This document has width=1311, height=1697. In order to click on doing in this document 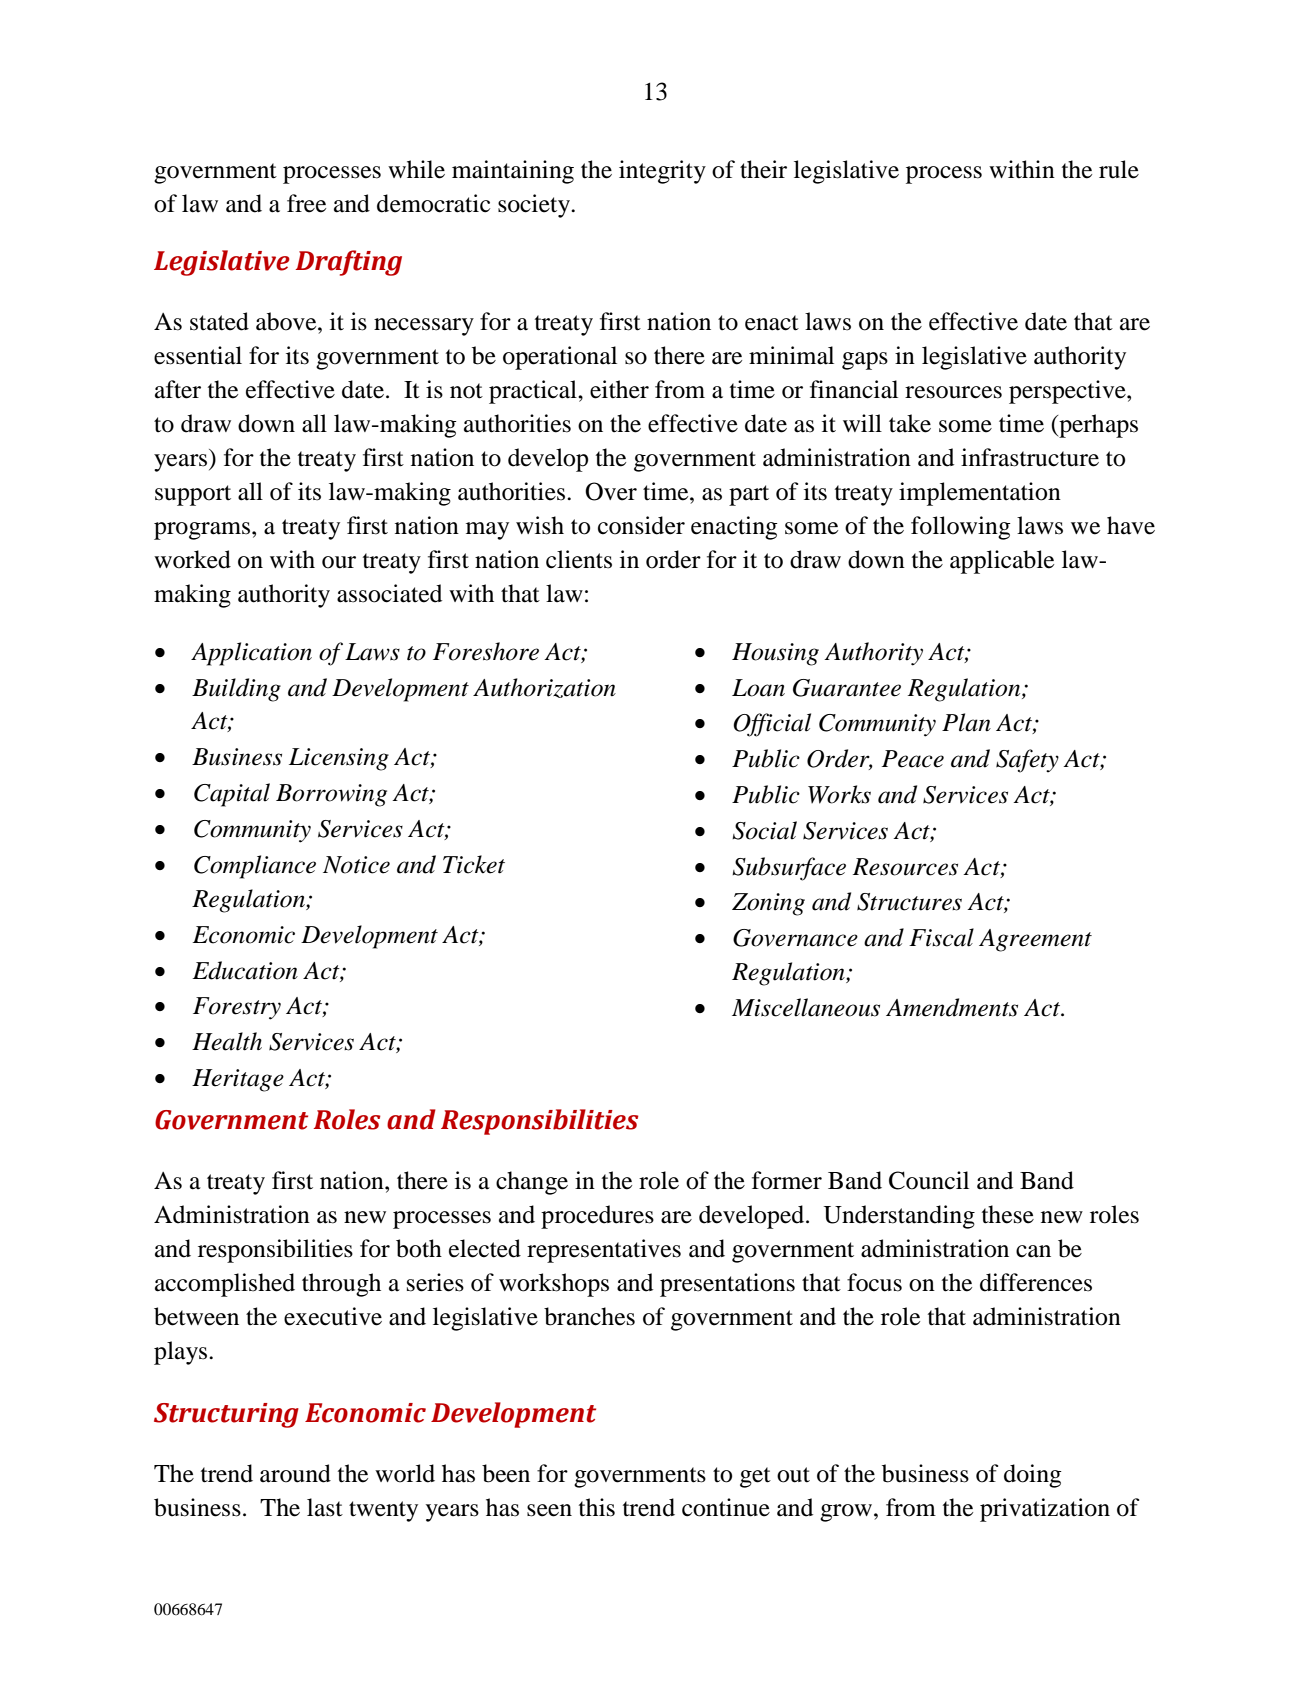, I will do `click(1033, 1476)`.
